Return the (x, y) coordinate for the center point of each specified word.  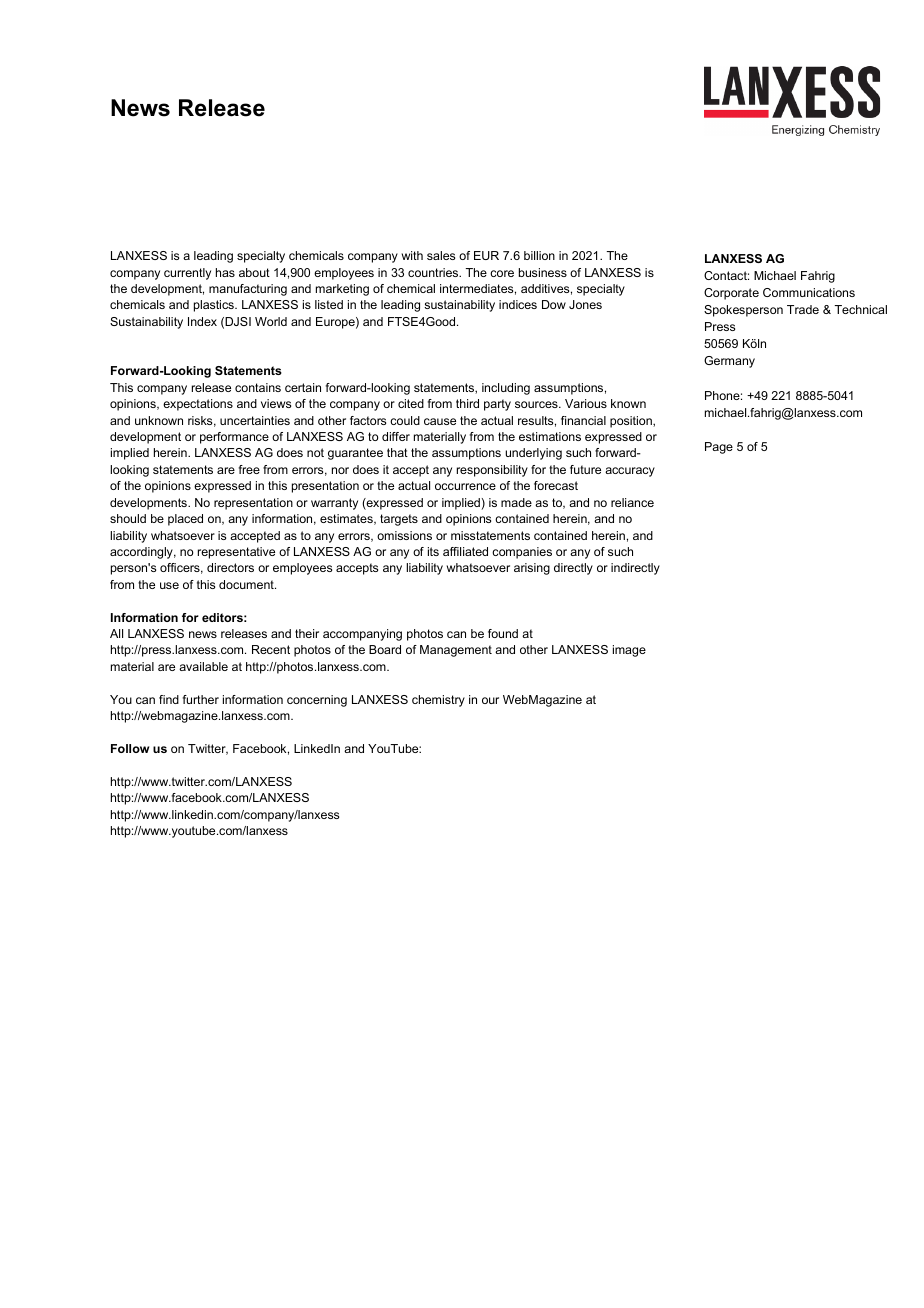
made (516, 502)
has (225, 272)
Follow (130, 748)
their (307, 633)
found (503, 633)
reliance (632, 502)
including (506, 389)
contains (258, 387)
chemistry (438, 701)
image (629, 651)
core (502, 273)
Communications (809, 292)
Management (456, 651)
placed (185, 520)
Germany (729, 362)
